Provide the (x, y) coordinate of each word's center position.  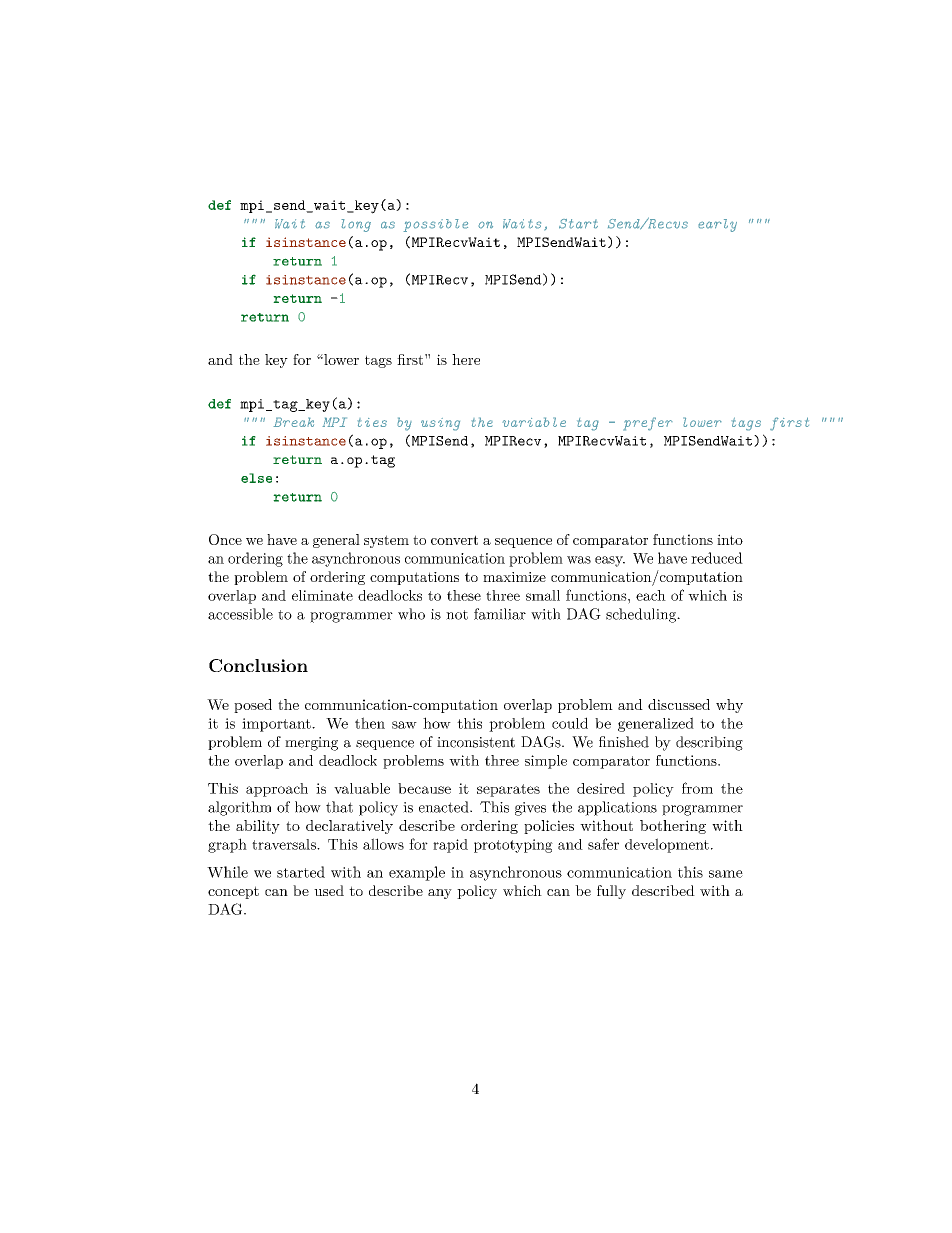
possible (435, 225)
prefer (648, 424)
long (356, 225)
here (466, 359)
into (730, 539)
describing (709, 743)
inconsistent (476, 742)
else (256, 478)
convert (454, 540)
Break (293, 422)
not (457, 615)
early (717, 225)
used (329, 890)
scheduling (642, 615)
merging (311, 744)
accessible (240, 614)
